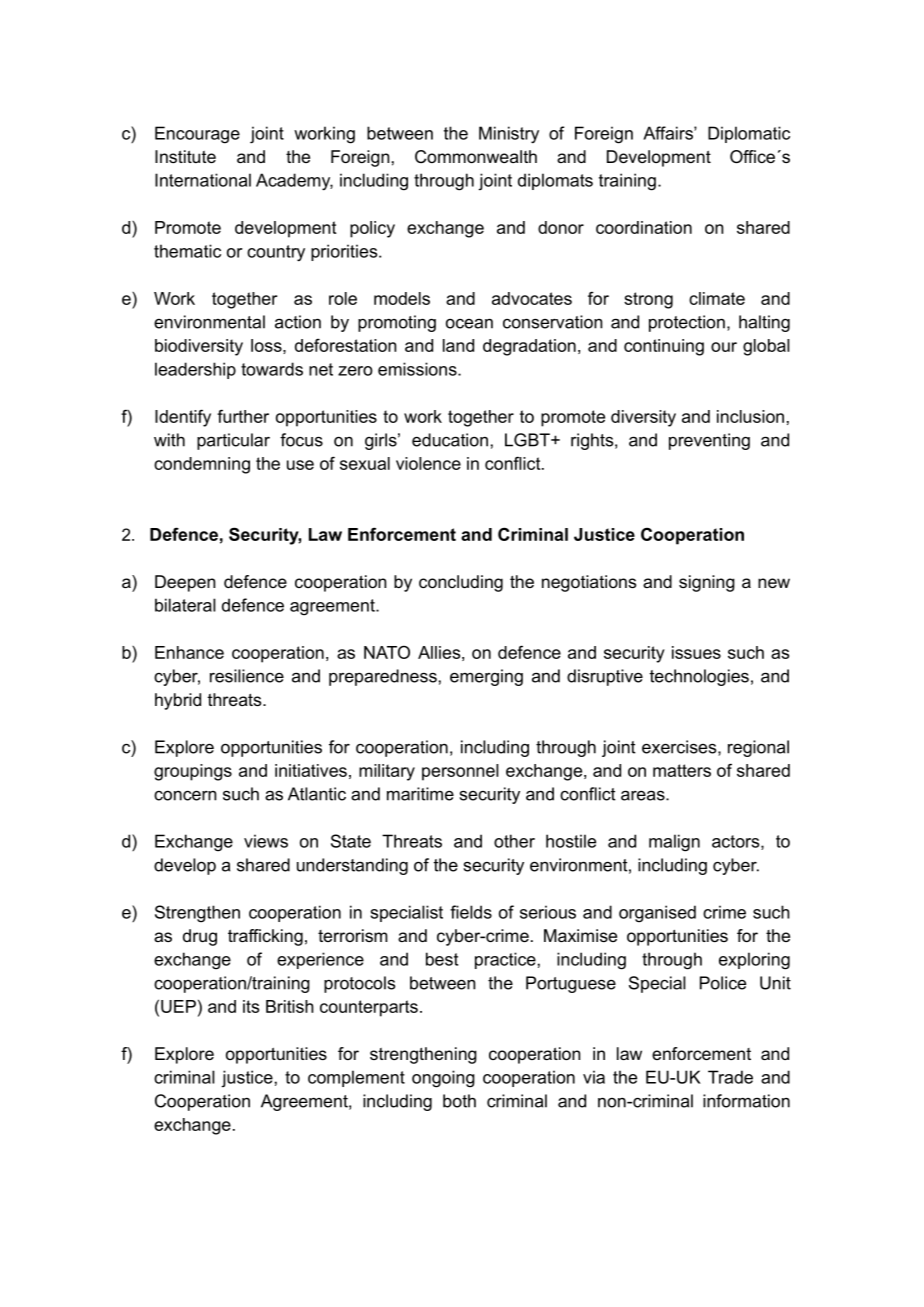 This screenshot has height=1307, width=924. What do you see at coordinates (476, 157) in the screenshot?
I see `Commonwealth` at bounding box center [476, 157].
